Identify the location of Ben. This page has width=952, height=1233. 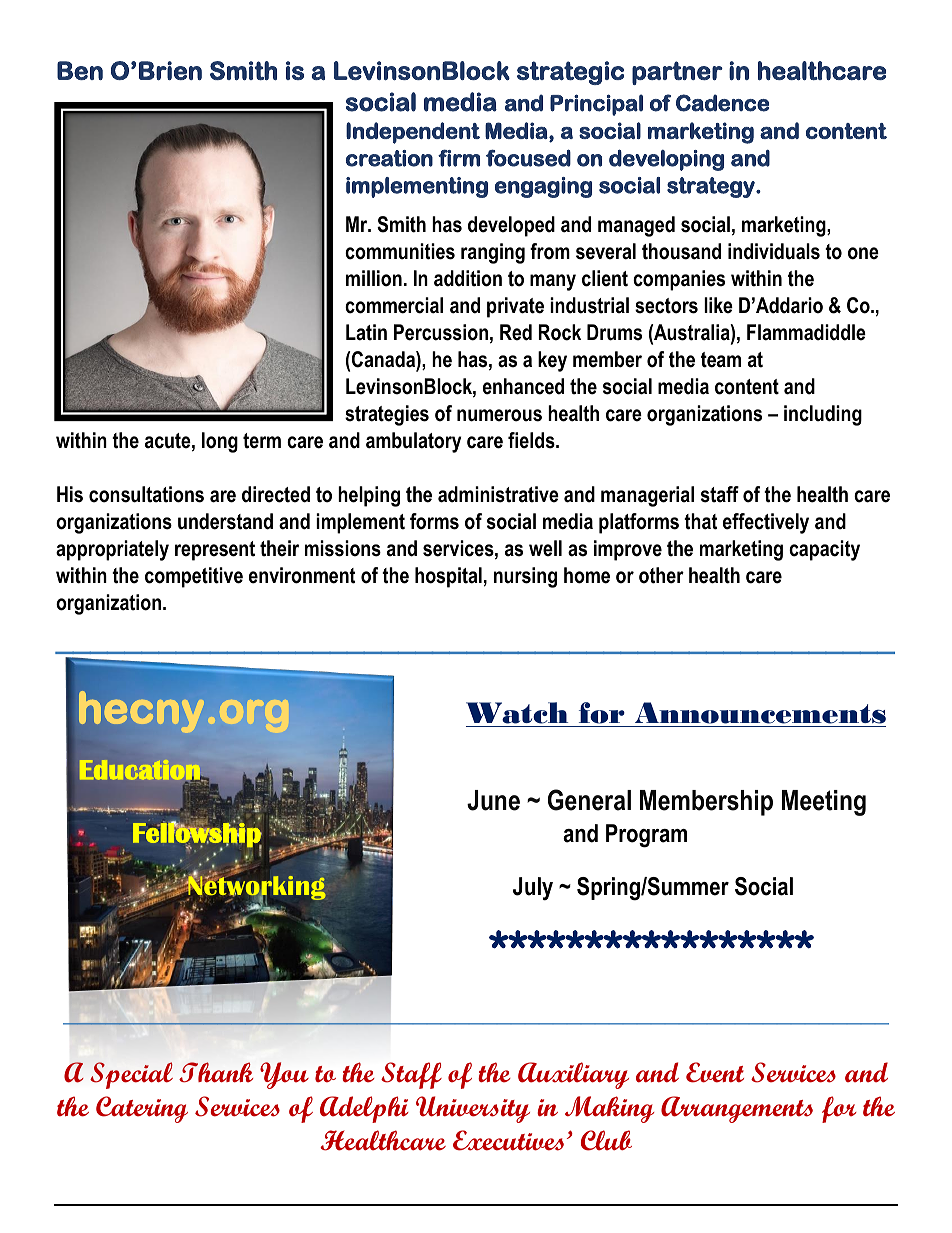
(80, 70).
